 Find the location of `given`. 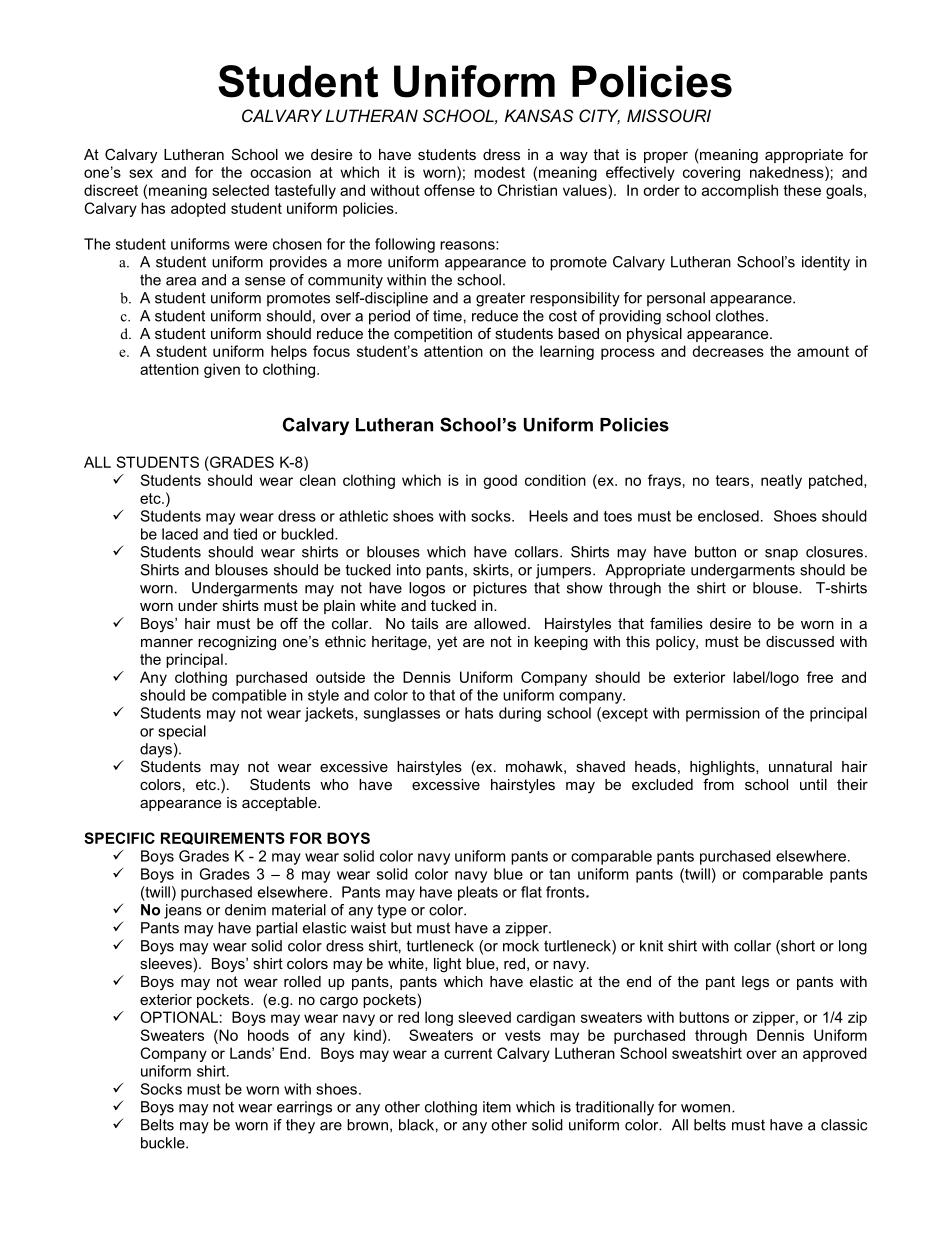

given is located at coordinates (222, 370).
